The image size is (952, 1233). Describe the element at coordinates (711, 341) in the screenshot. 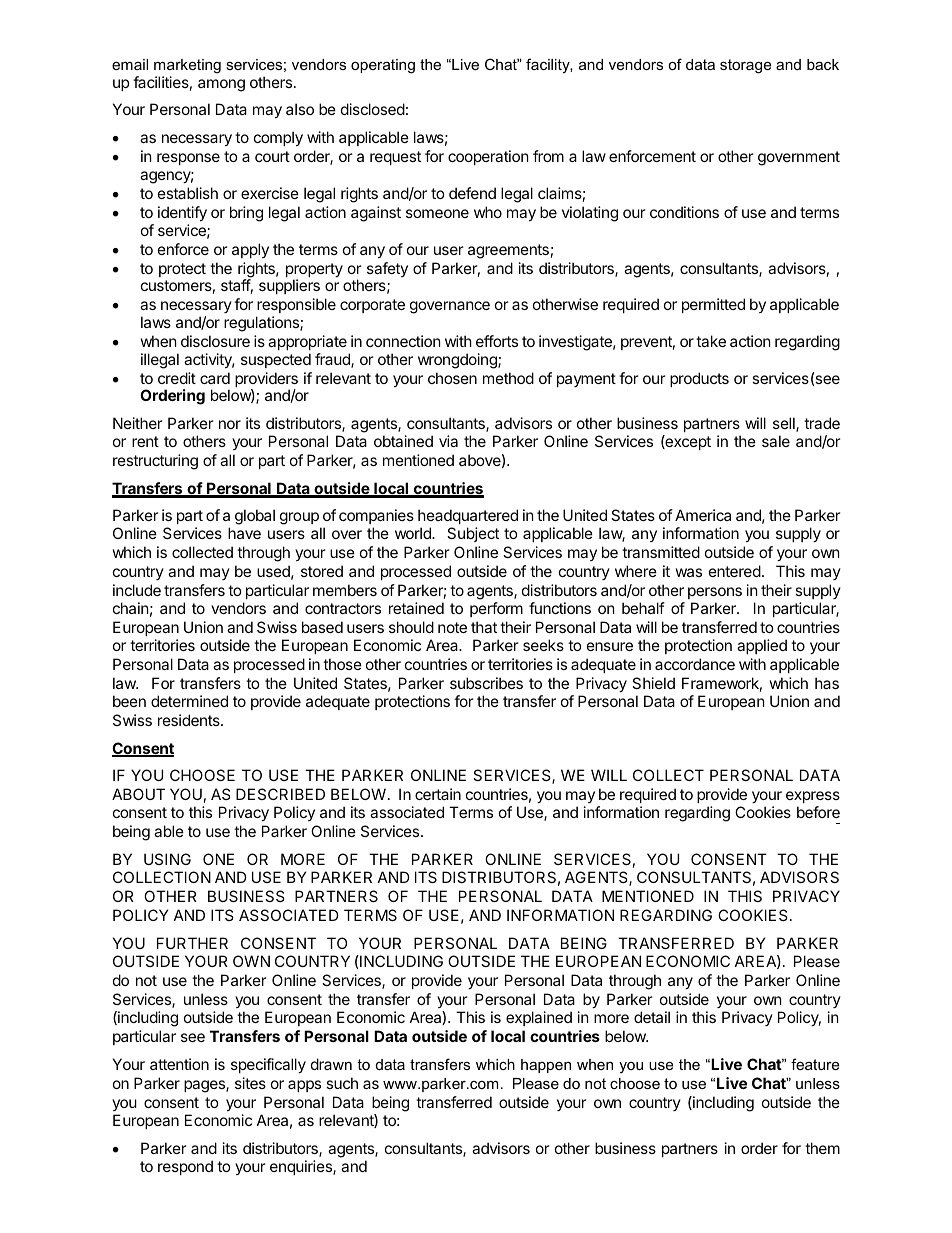

I see `take` at that location.
